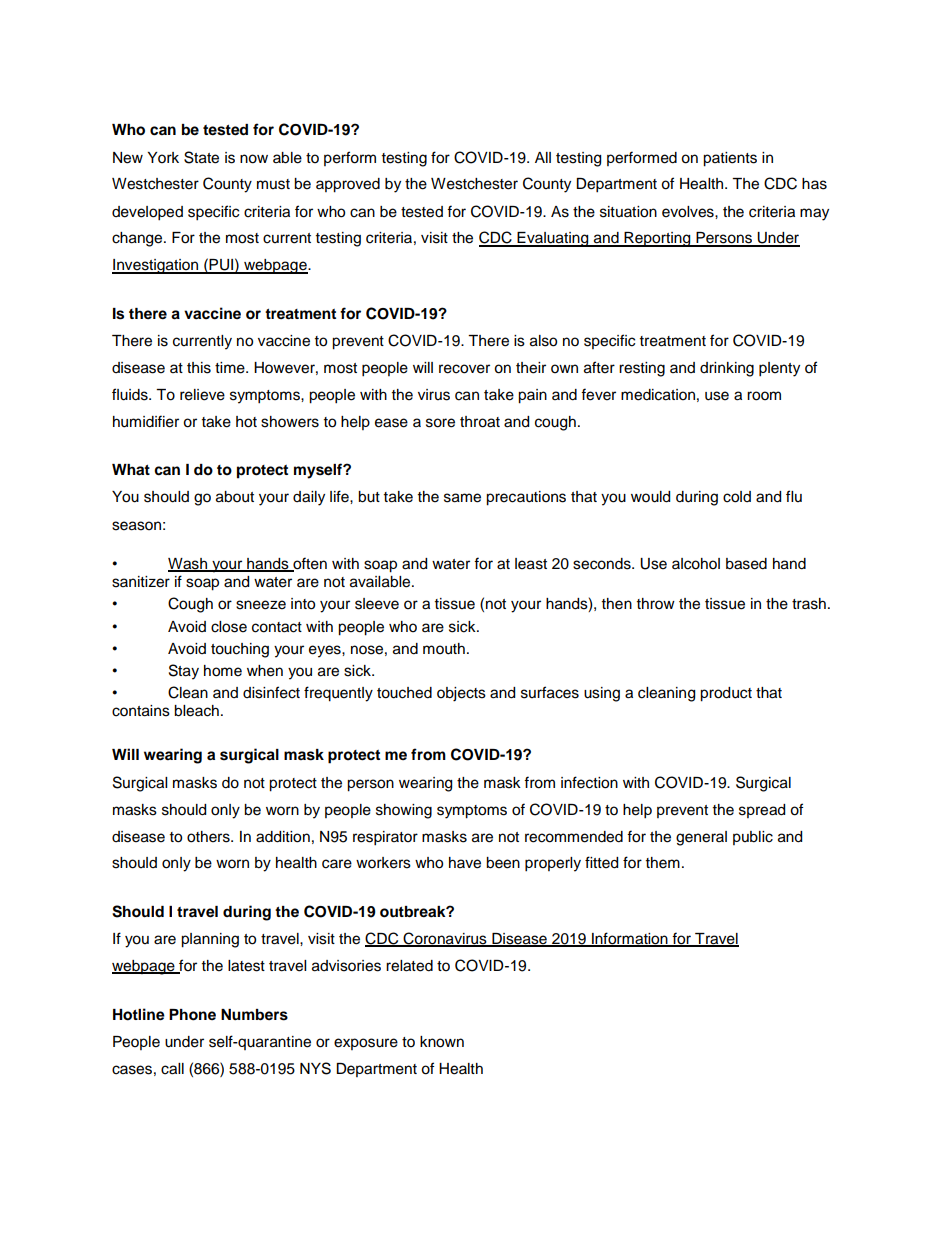 The height and width of the page is (1233, 952). What do you see at coordinates (442, 1042) in the page?
I see `known` at bounding box center [442, 1042].
